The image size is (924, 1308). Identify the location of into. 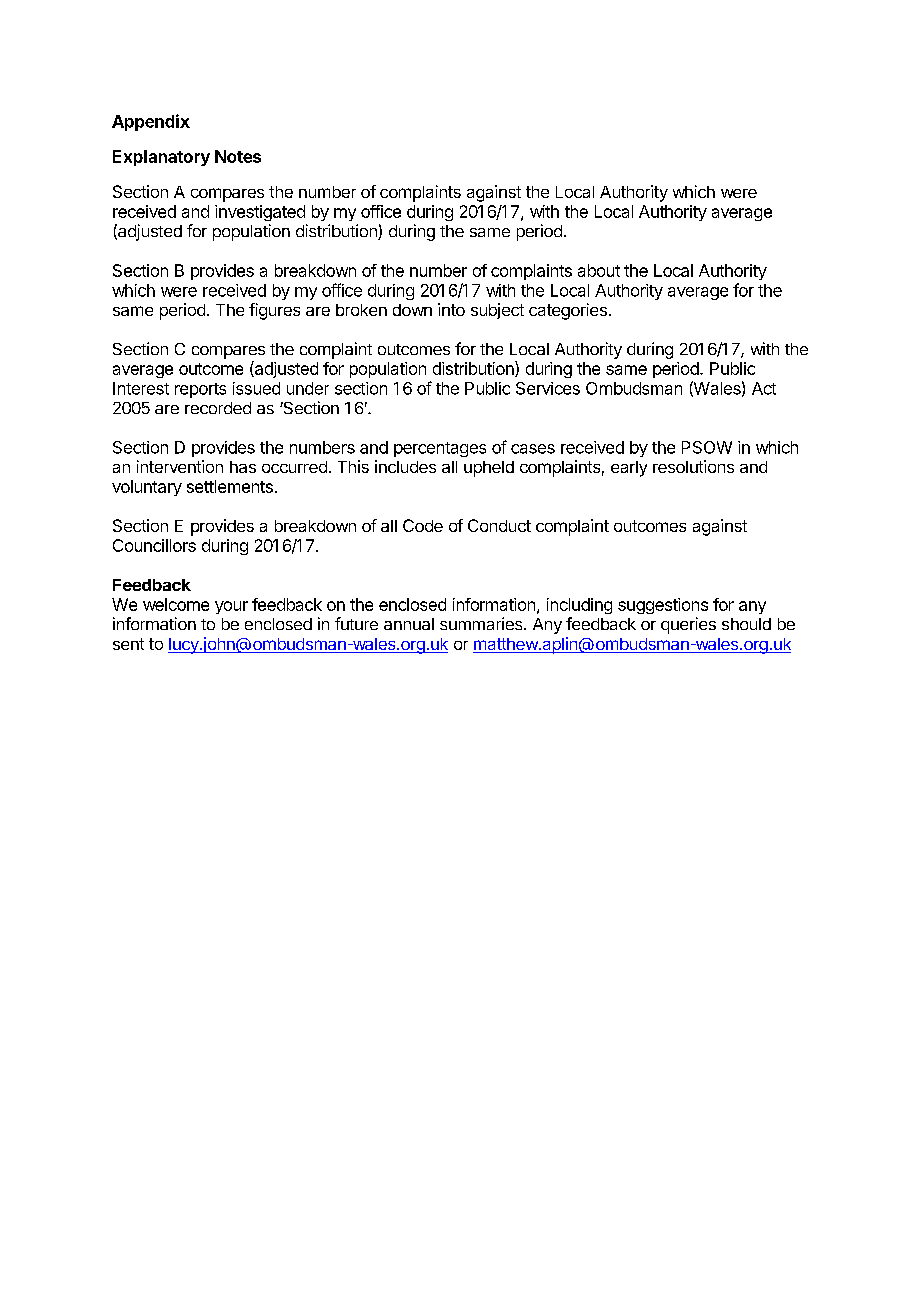
(451, 309).
